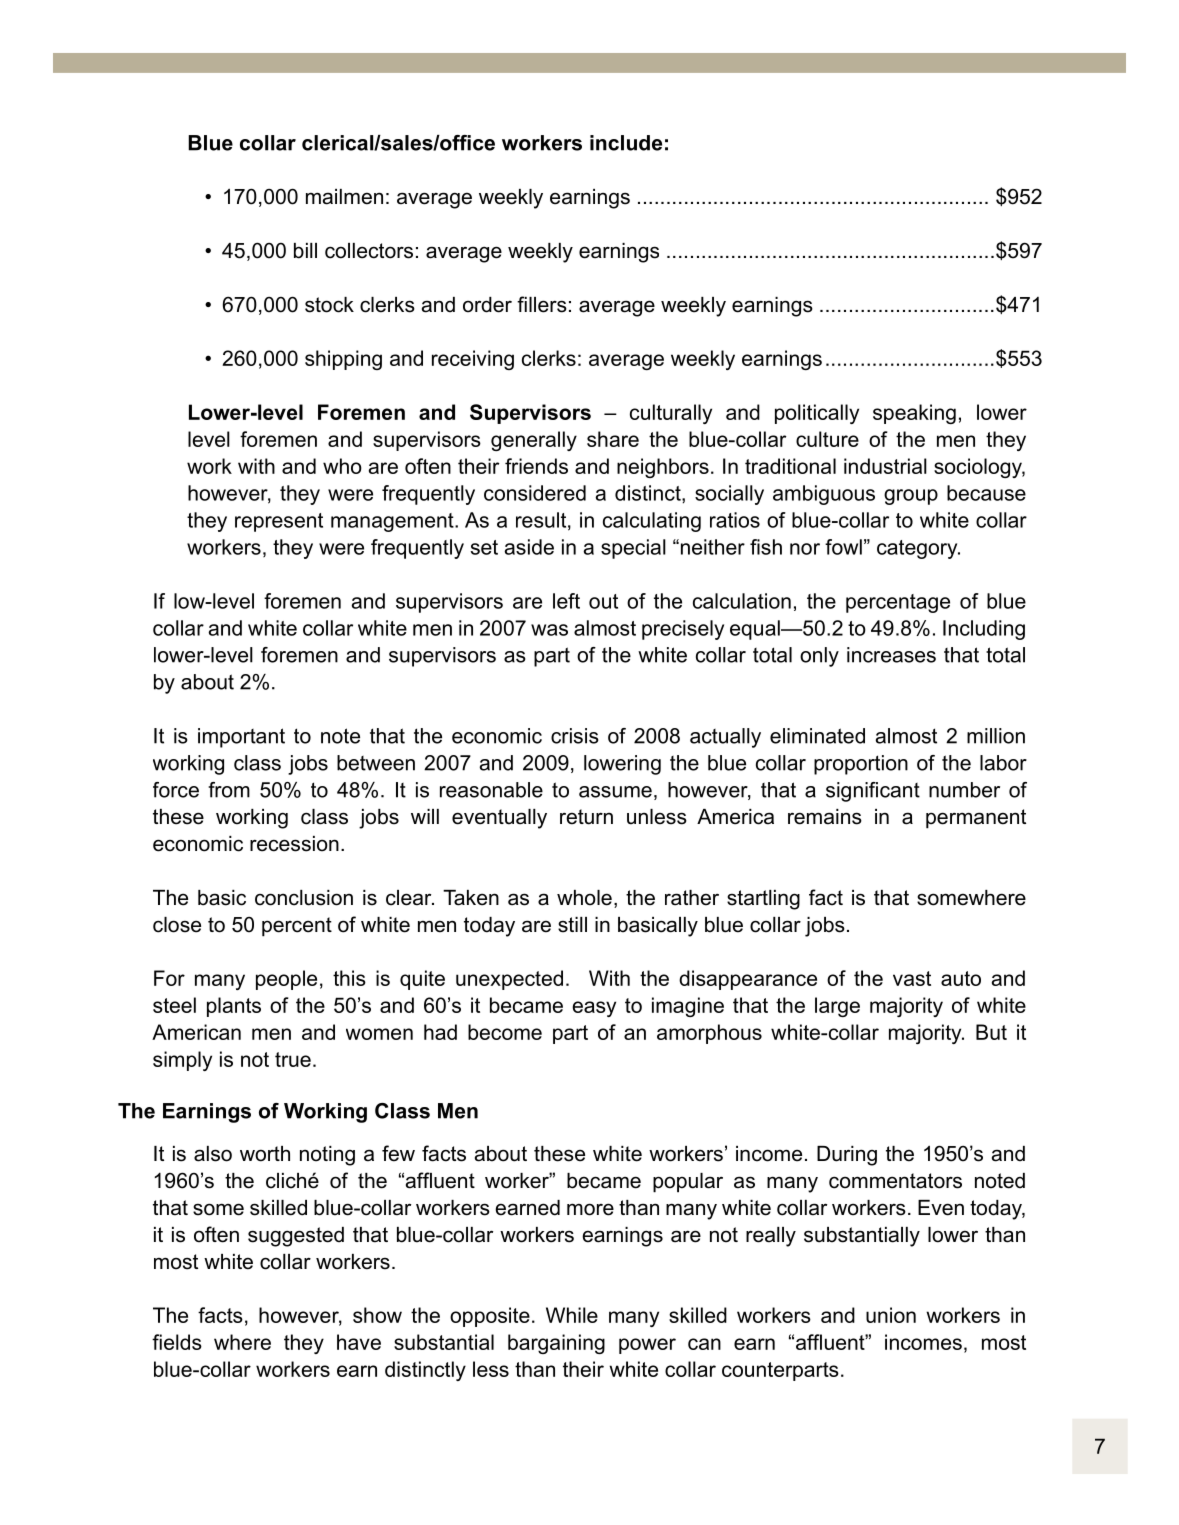 The image size is (1179, 1525). I want to click on represent, so click(279, 522).
